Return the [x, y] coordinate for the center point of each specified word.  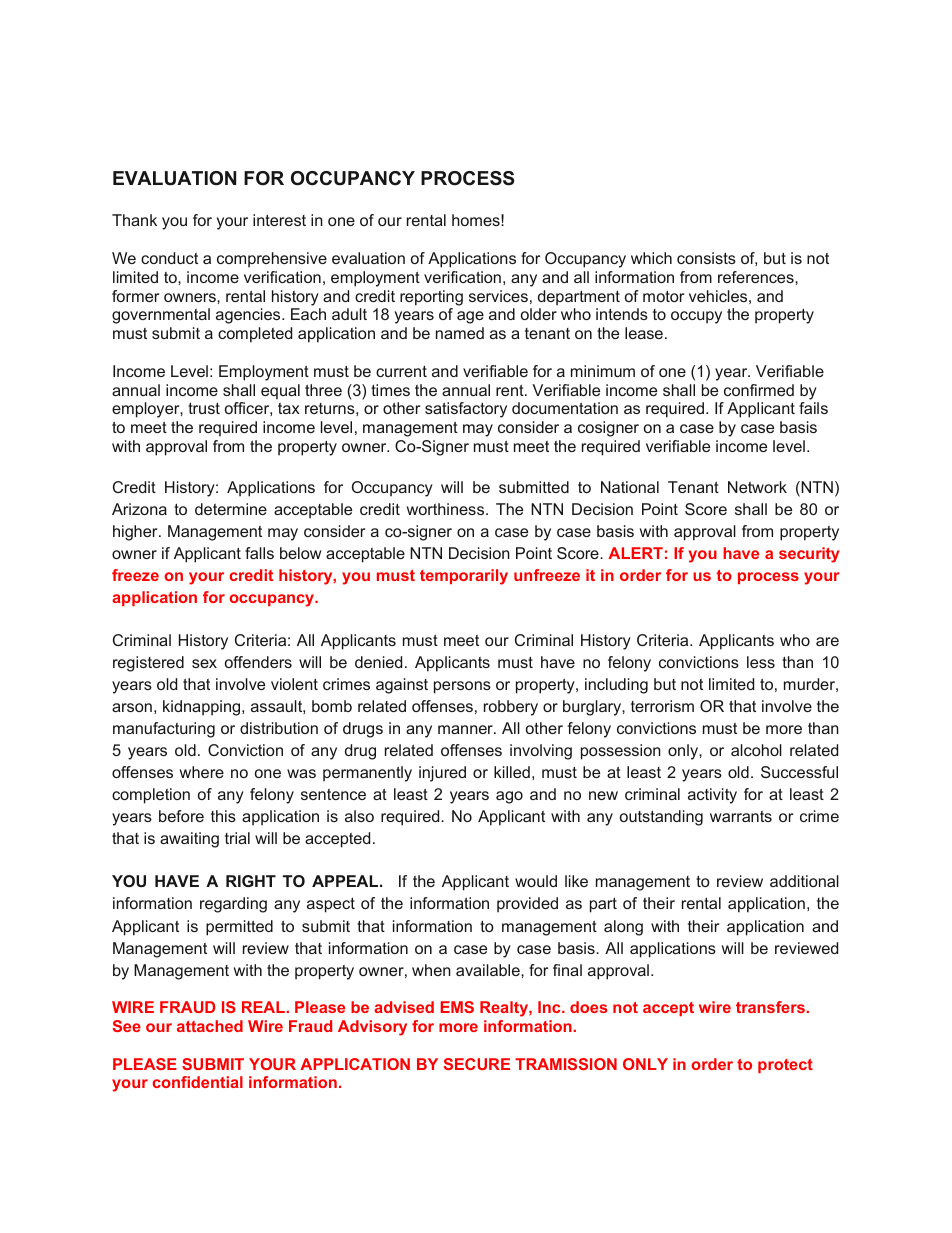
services [498, 296]
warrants [741, 816]
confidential [197, 1082]
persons [462, 687]
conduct [169, 258]
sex [204, 663]
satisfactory [466, 410]
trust [204, 408]
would [536, 881]
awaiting [189, 840]
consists [706, 258]
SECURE [477, 1064]
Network [757, 487]
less [761, 662]
